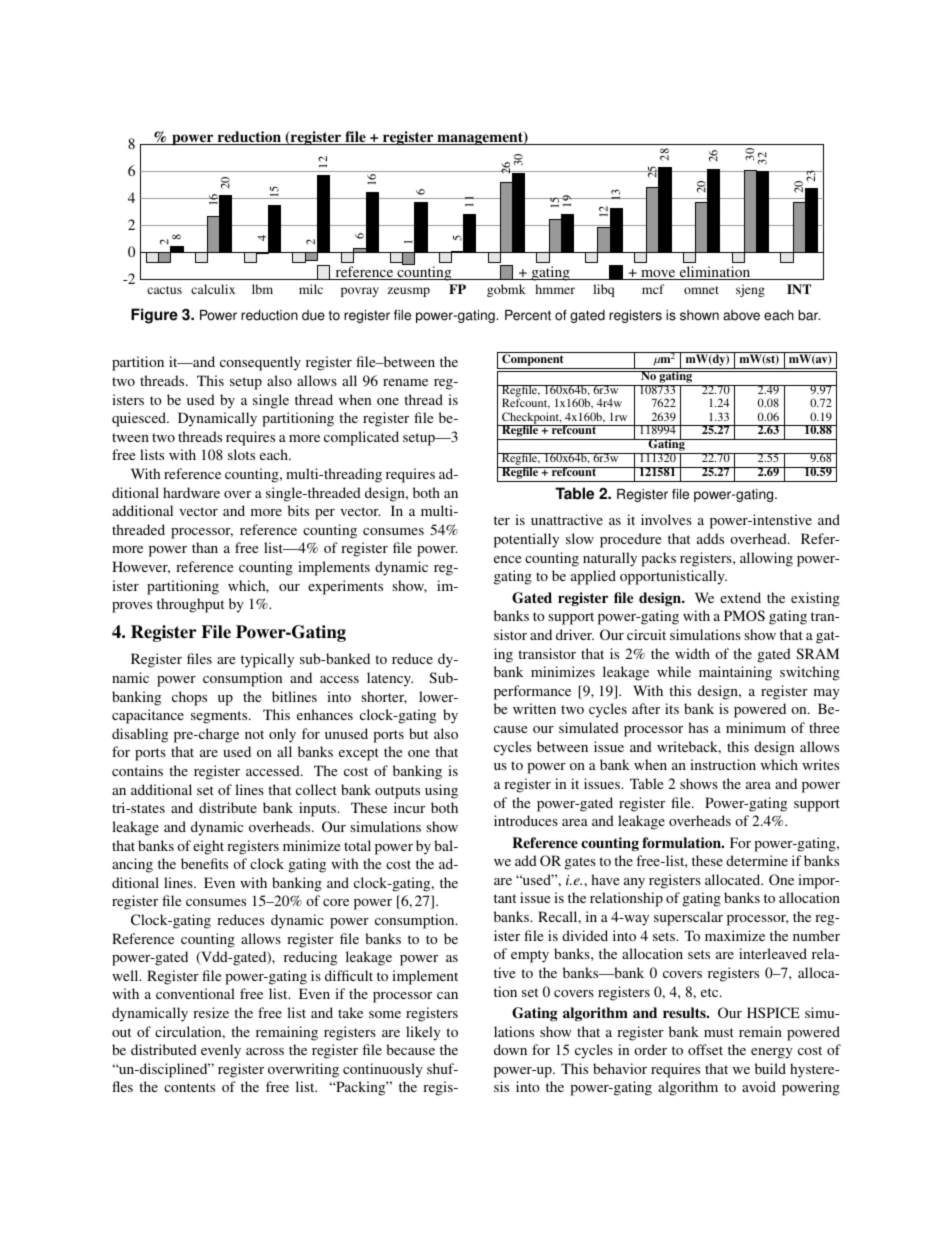 The width and height of the screenshot is (952, 1233). Describe the element at coordinates (741, 315) in the screenshot. I see `above` at that location.
